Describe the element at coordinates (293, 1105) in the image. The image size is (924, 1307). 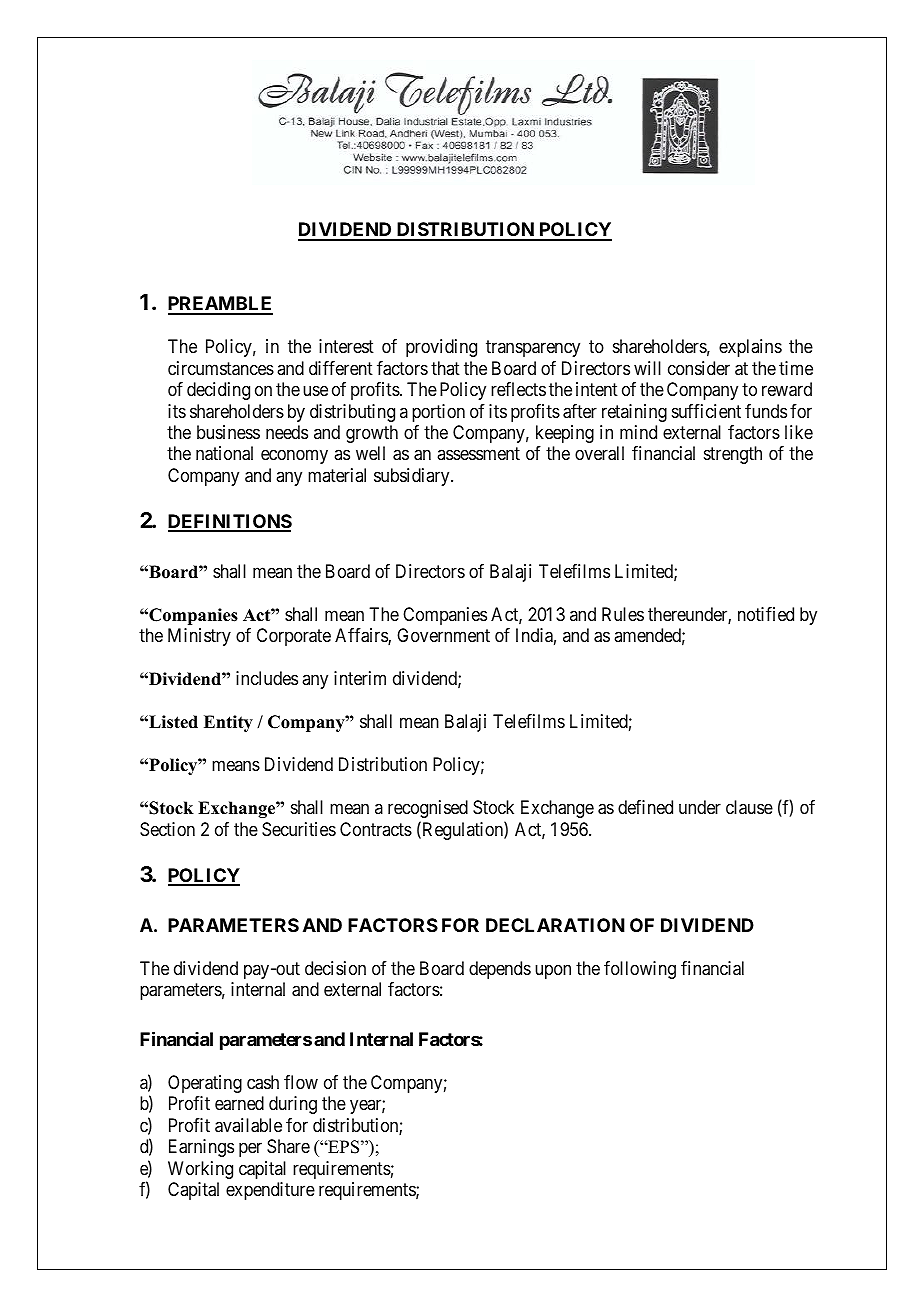
I see `during` at that location.
